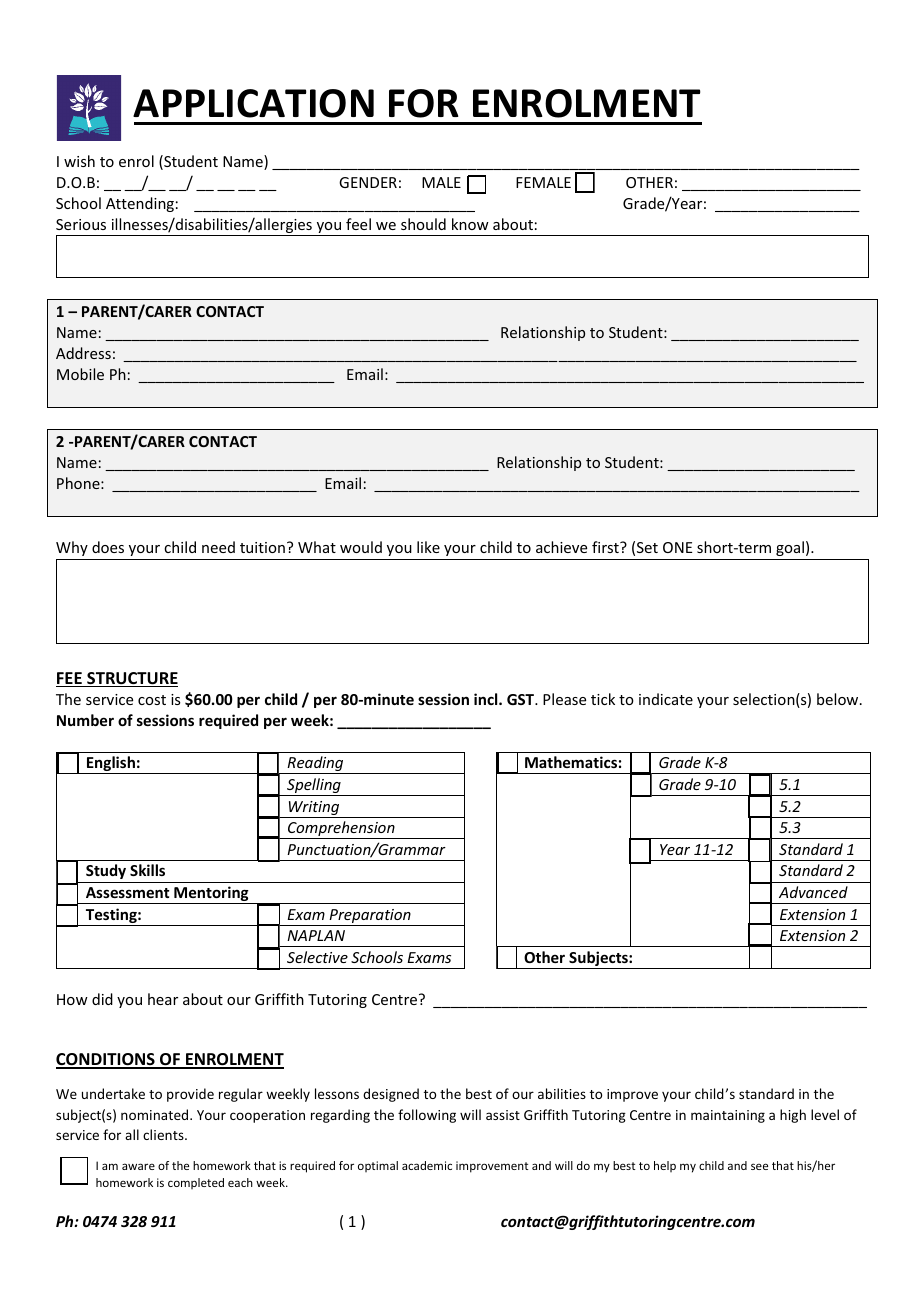 The height and width of the document is (1308, 924). What do you see at coordinates (813, 892) in the document?
I see `Advanced` at bounding box center [813, 892].
